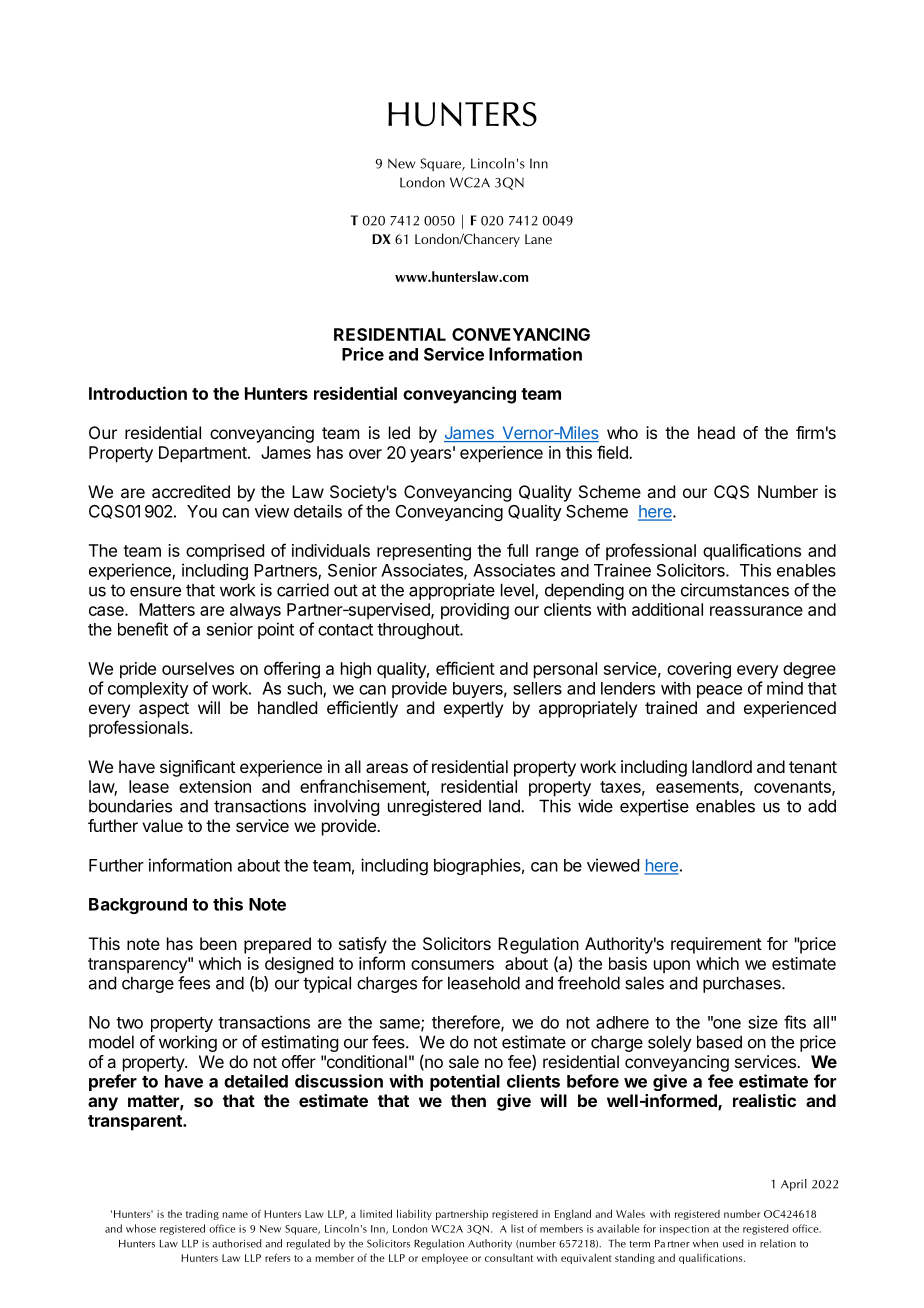  I want to click on ensure, so click(155, 591).
